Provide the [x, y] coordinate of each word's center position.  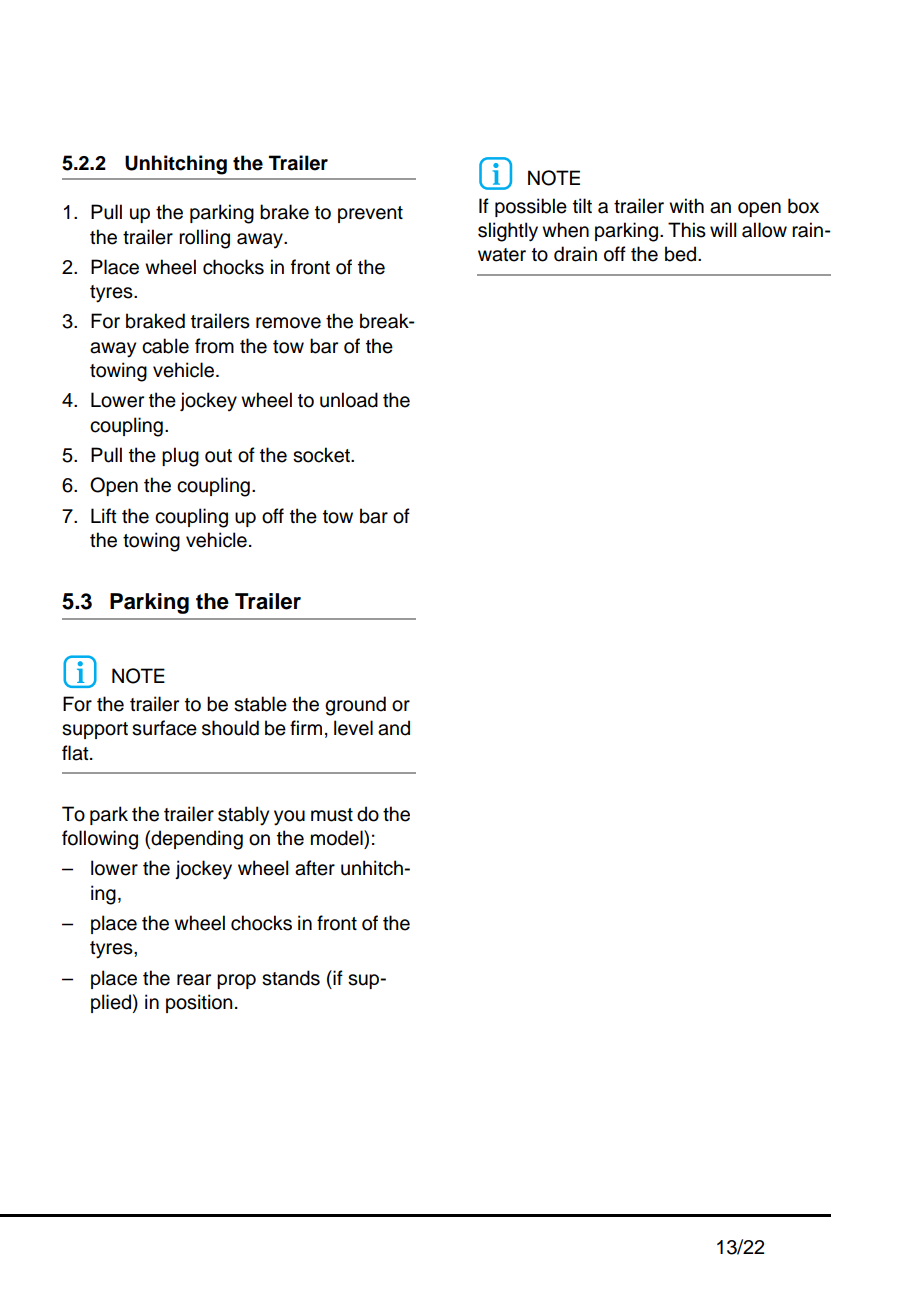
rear [194, 980]
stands [291, 978]
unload [349, 400]
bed [682, 254]
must [332, 815]
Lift [104, 515]
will [723, 229]
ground [355, 706]
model [338, 838]
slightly [508, 232]
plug [180, 457]
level [353, 728]
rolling [204, 239]
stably [243, 816]
